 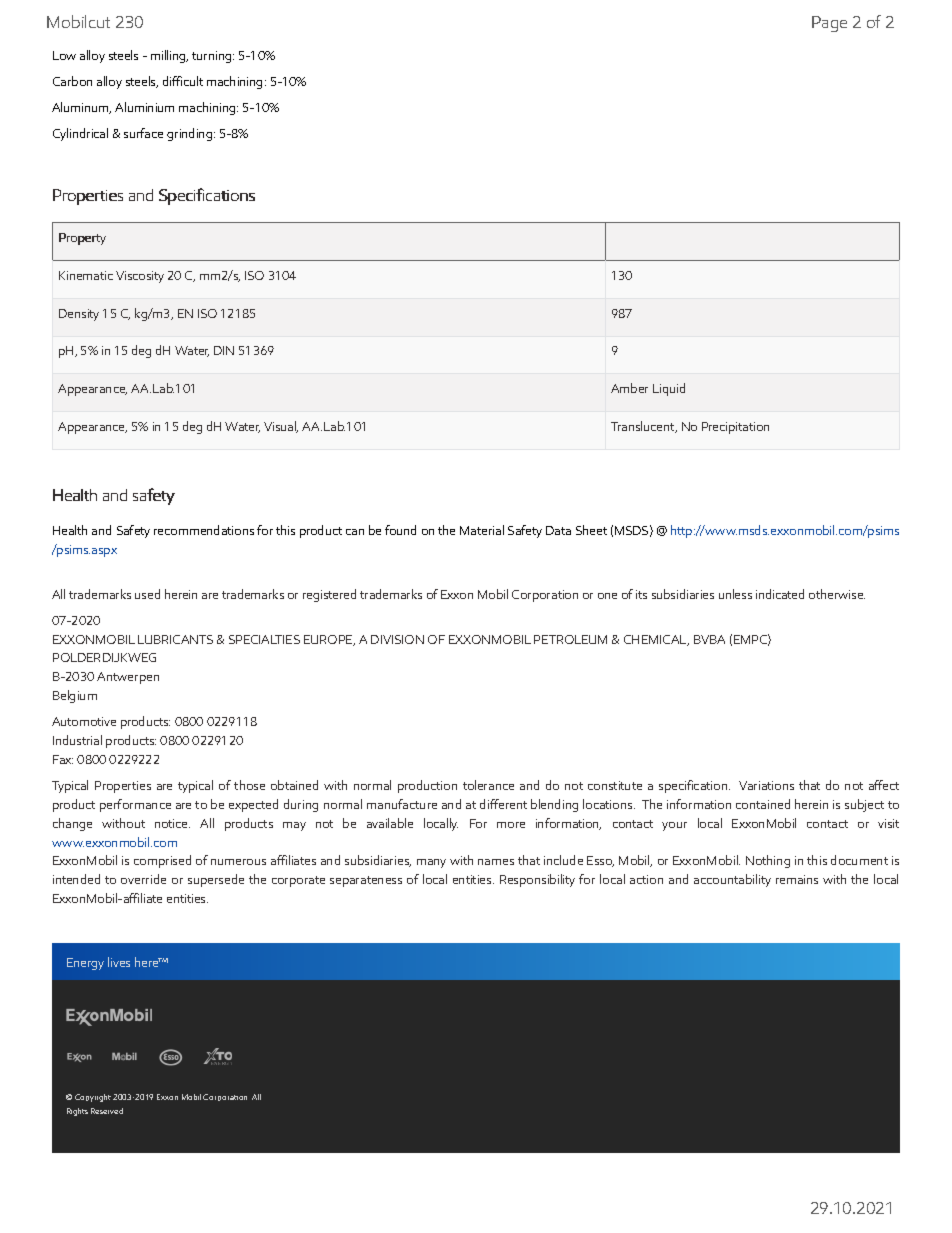 I want to click on turning, so click(x=213, y=57).
